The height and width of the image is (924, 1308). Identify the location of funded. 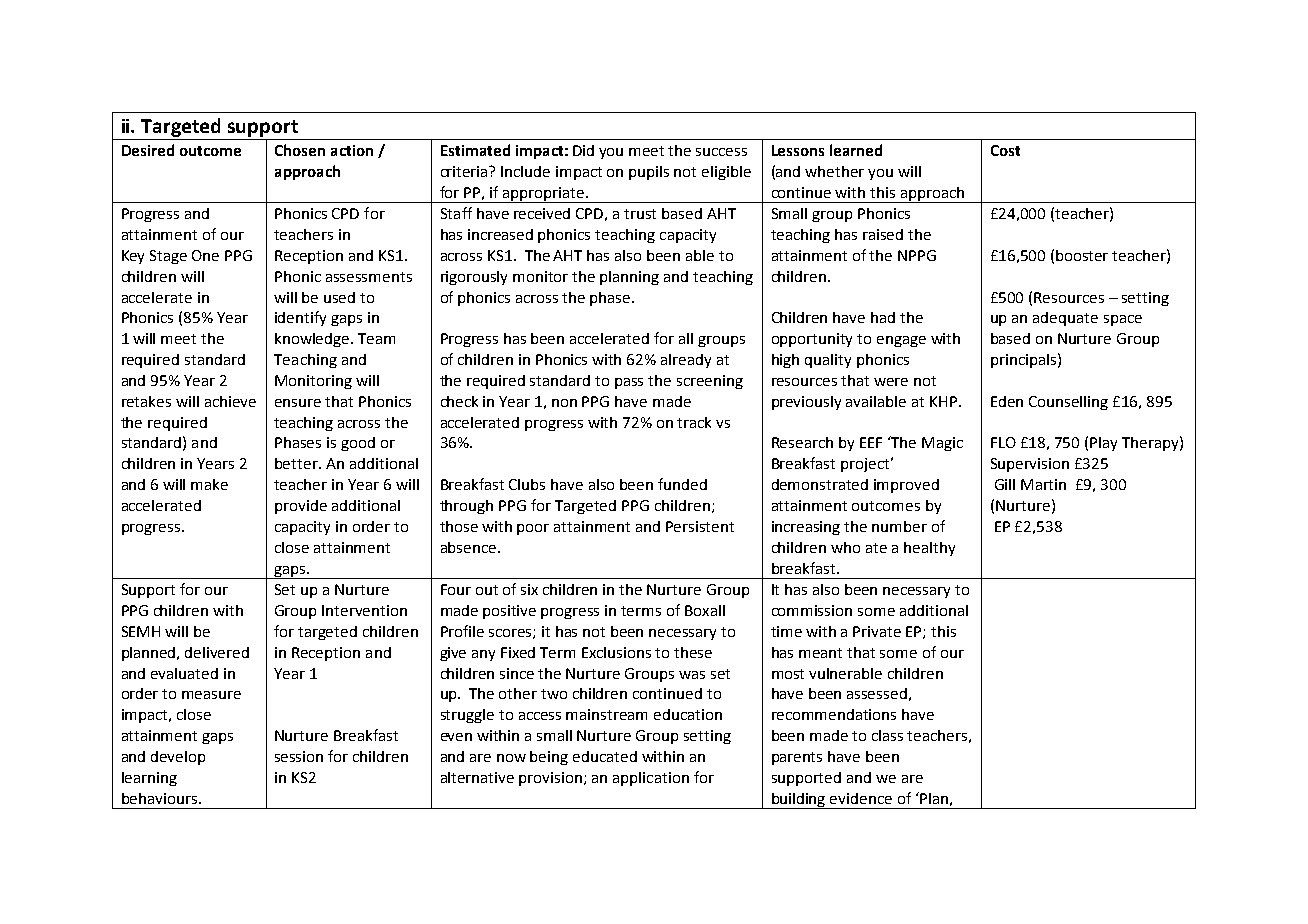
(682, 484).
